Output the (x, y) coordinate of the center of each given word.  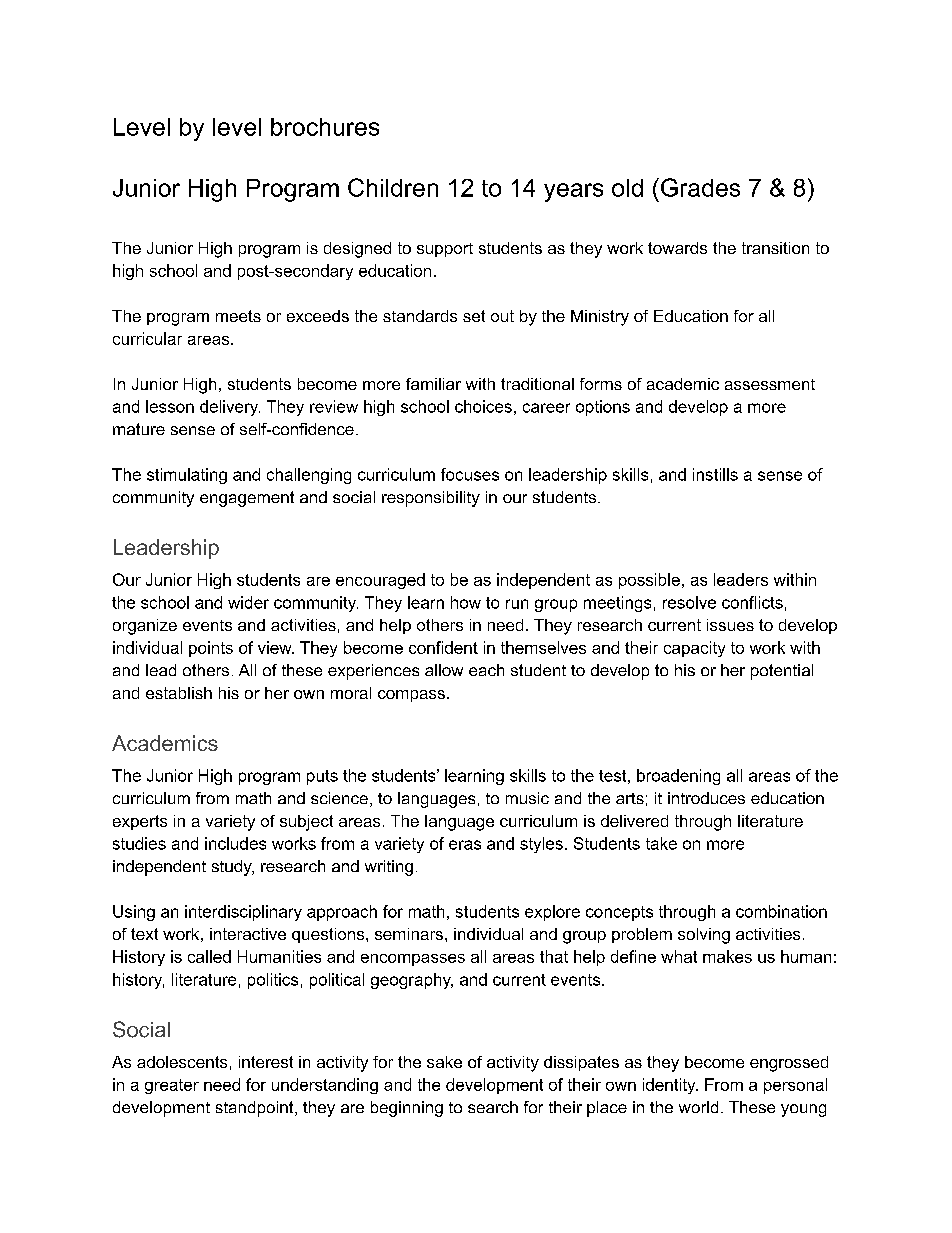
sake (444, 1062)
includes (235, 843)
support (445, 250)
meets (238, 316)
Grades (700, 187)
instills (715, 474)
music (527, 798)
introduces (706, 798)
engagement (247, 499)
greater (172, 1086)
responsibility (431, 499)
